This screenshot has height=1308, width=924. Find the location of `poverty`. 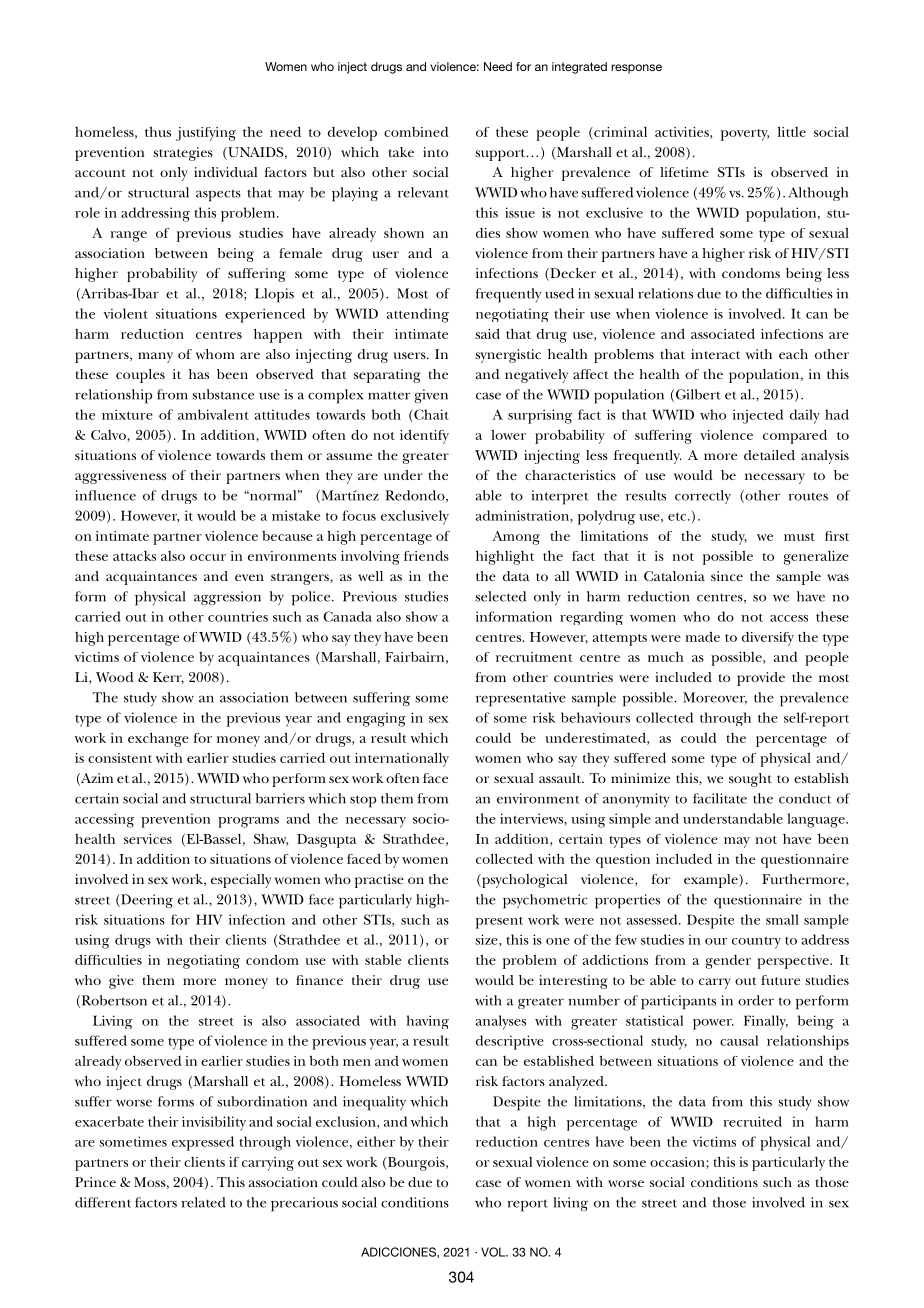

poverty is located at coordinates (745, 135).
